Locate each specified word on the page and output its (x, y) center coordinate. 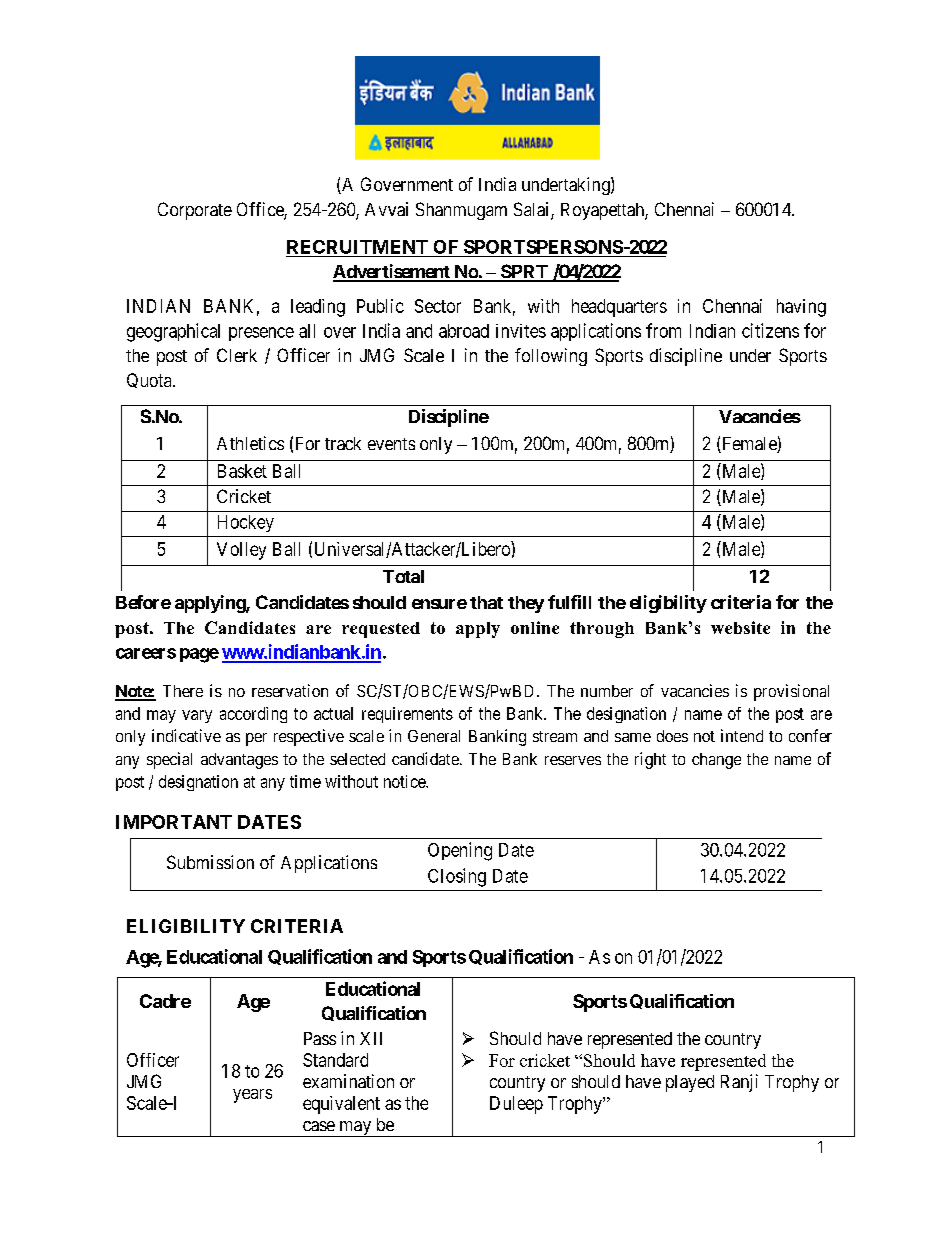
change (716, 761)
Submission (210, 862)
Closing (457, 877)
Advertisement (392, 272)
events (391, 444)
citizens (770, 330)
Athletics (250, 443)
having (801, 308)
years (252, 1096)
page (199, 655)
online (535, 627)
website (740, 627)
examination (348, 1081)
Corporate (195, 211)
